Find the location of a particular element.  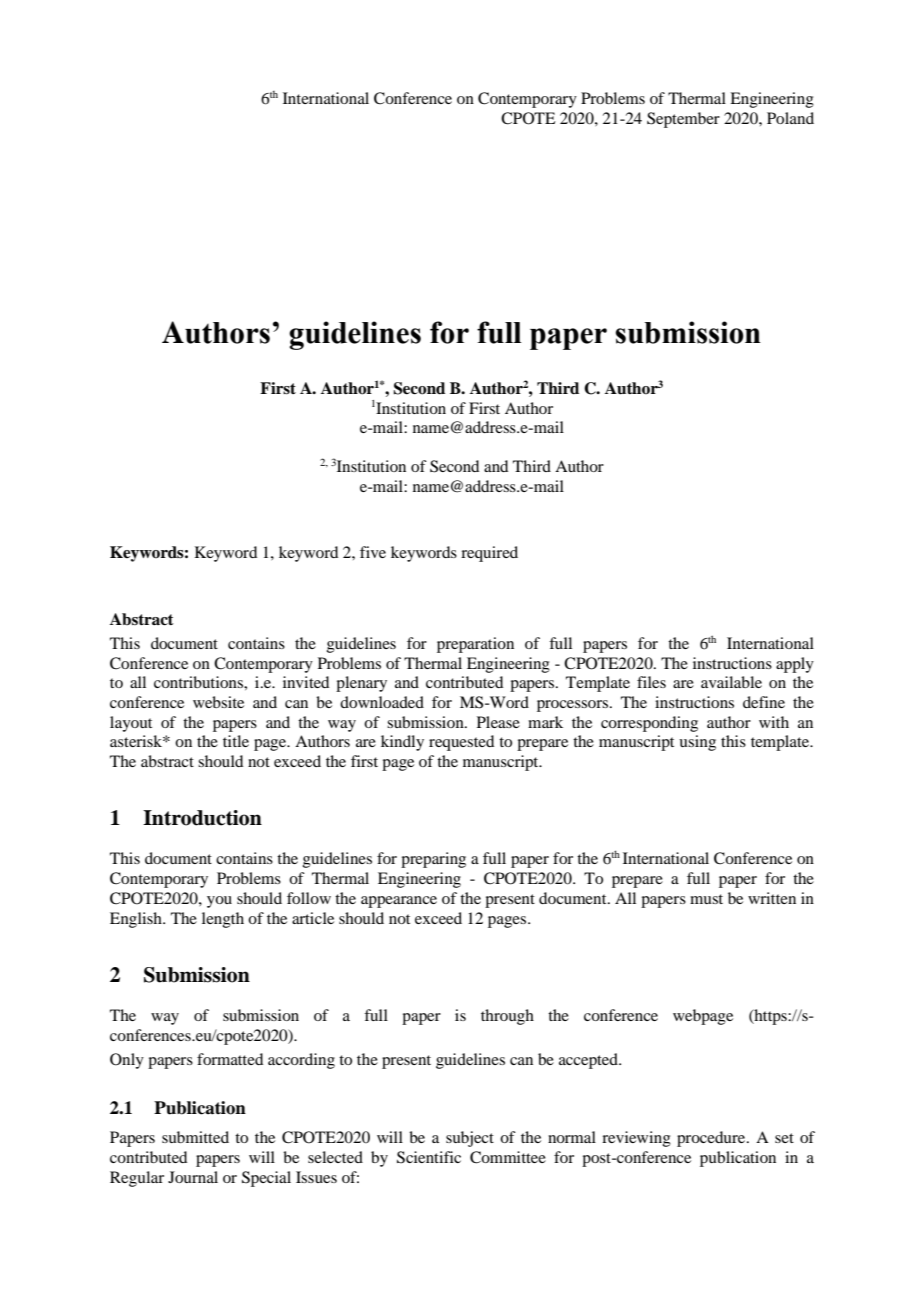

preparation is located at coordinates (475, 645).
